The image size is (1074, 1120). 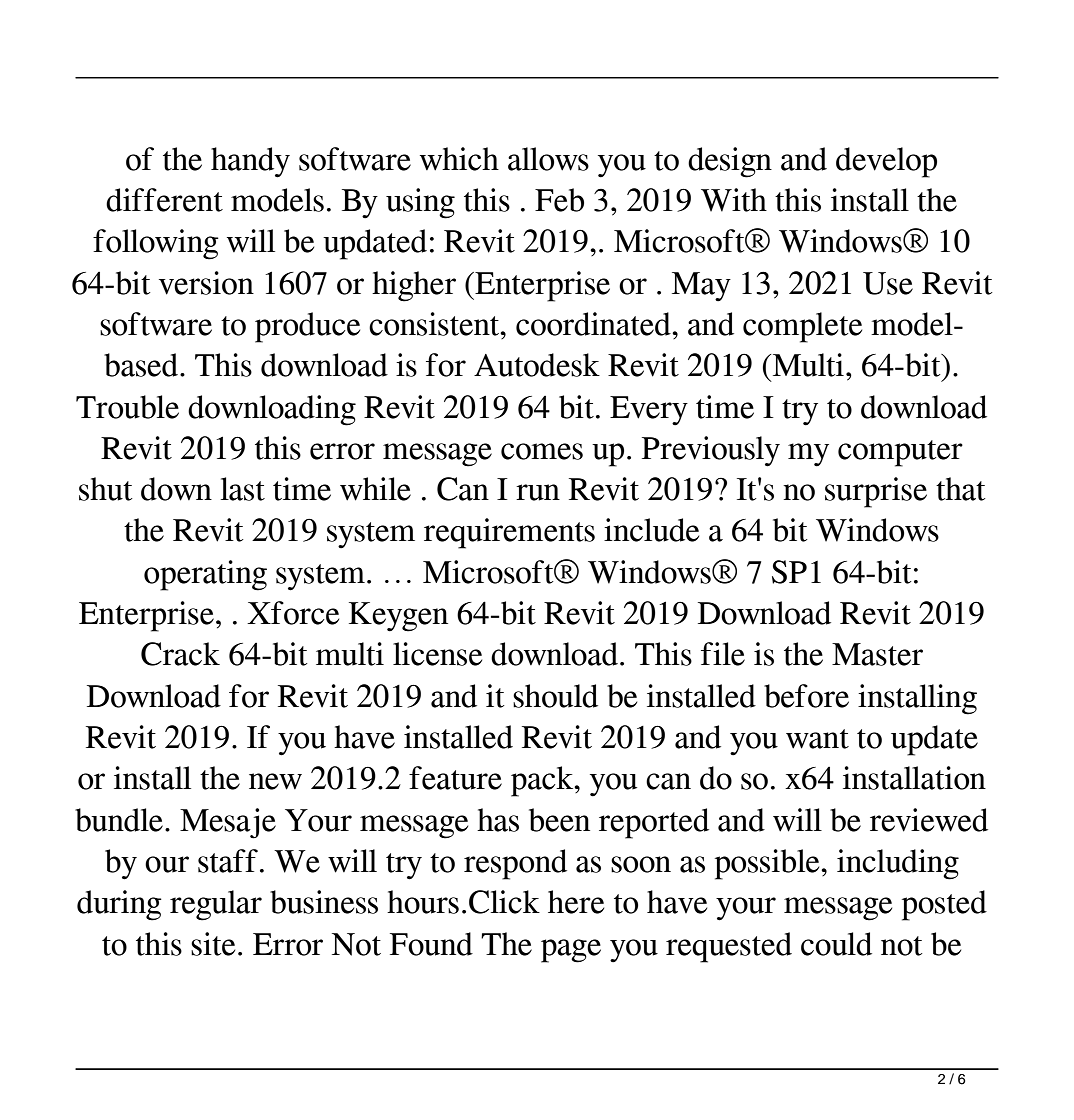 I want to click on requirements, so click(x=509, y=533).
